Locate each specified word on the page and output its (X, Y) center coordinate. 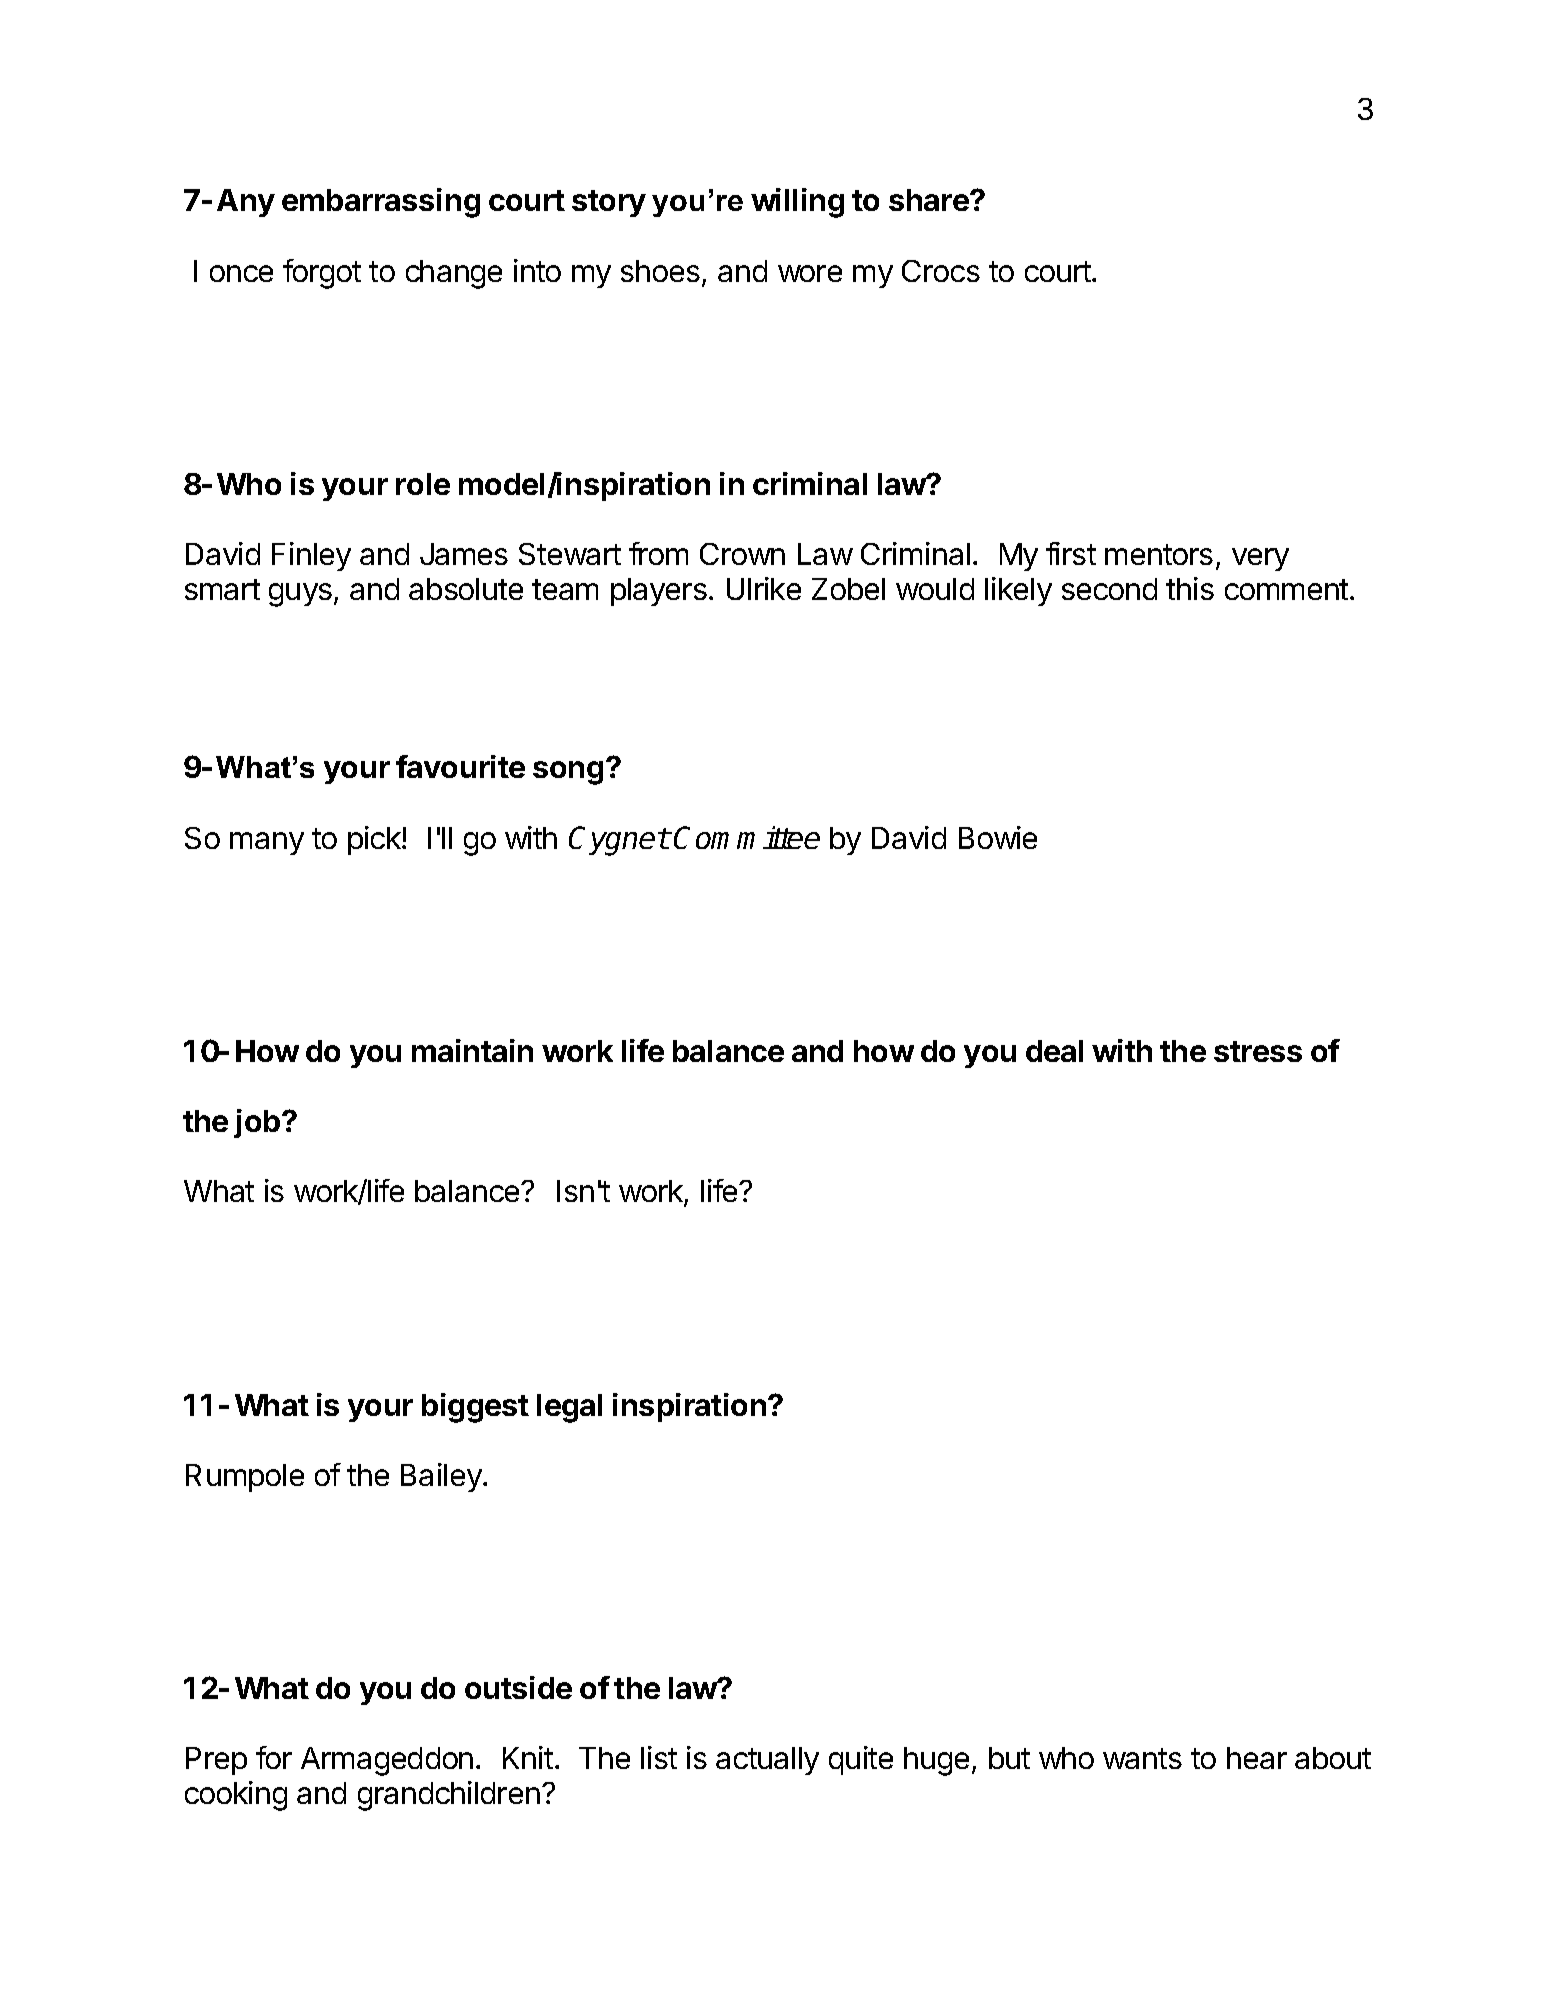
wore (810, 273)
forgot (322, 274)
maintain (472, 1050)
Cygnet (619, 841)
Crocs (941, 271)
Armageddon (387, 1761)
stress (1258, 1051)
